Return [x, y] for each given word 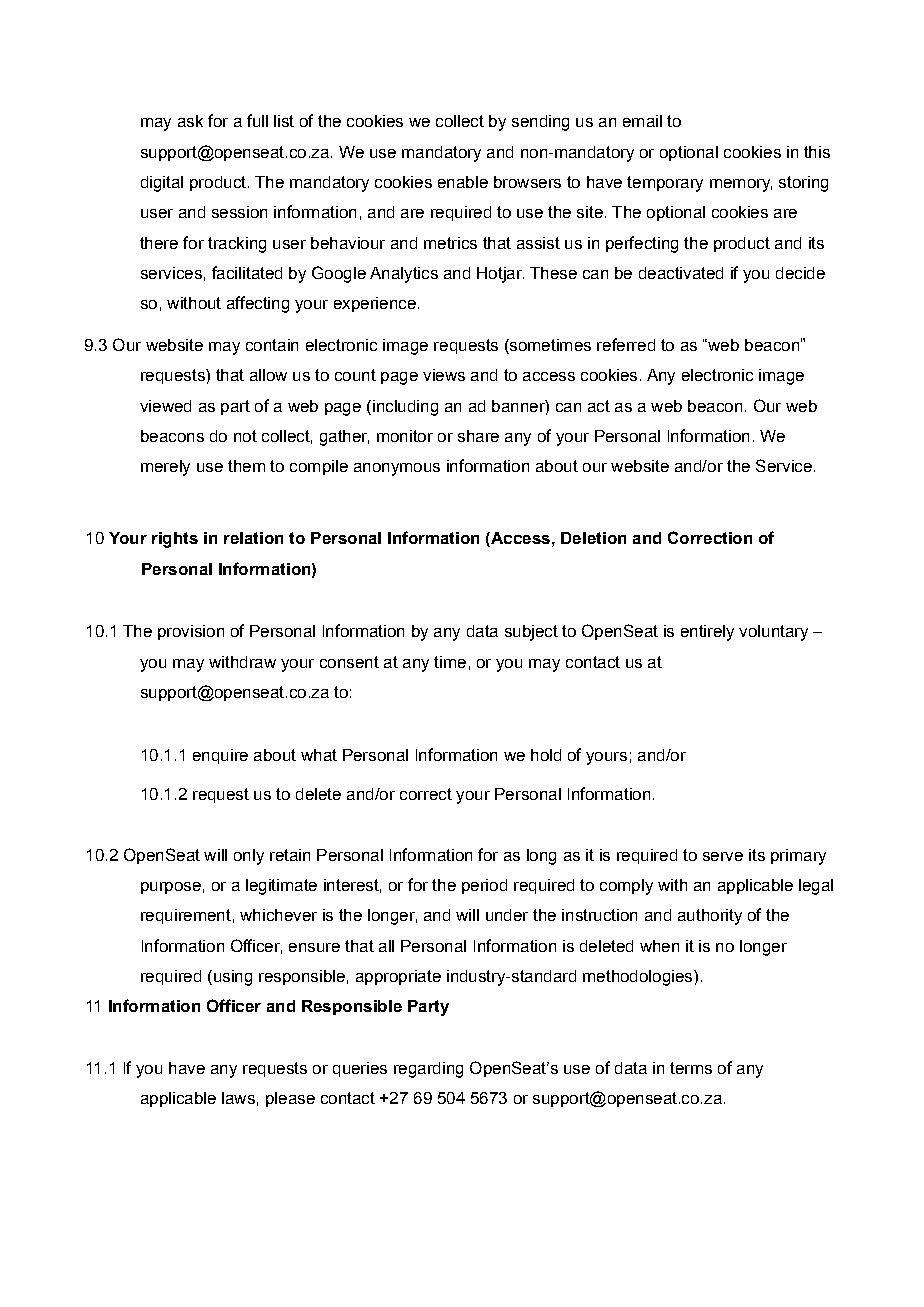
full [257, 120]
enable [463, 182]
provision [191, 632]
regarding [428, 1070]
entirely [707, 633]
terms [691, 1068]
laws [238, 1098]
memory [741, 185]
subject [531, 633]
